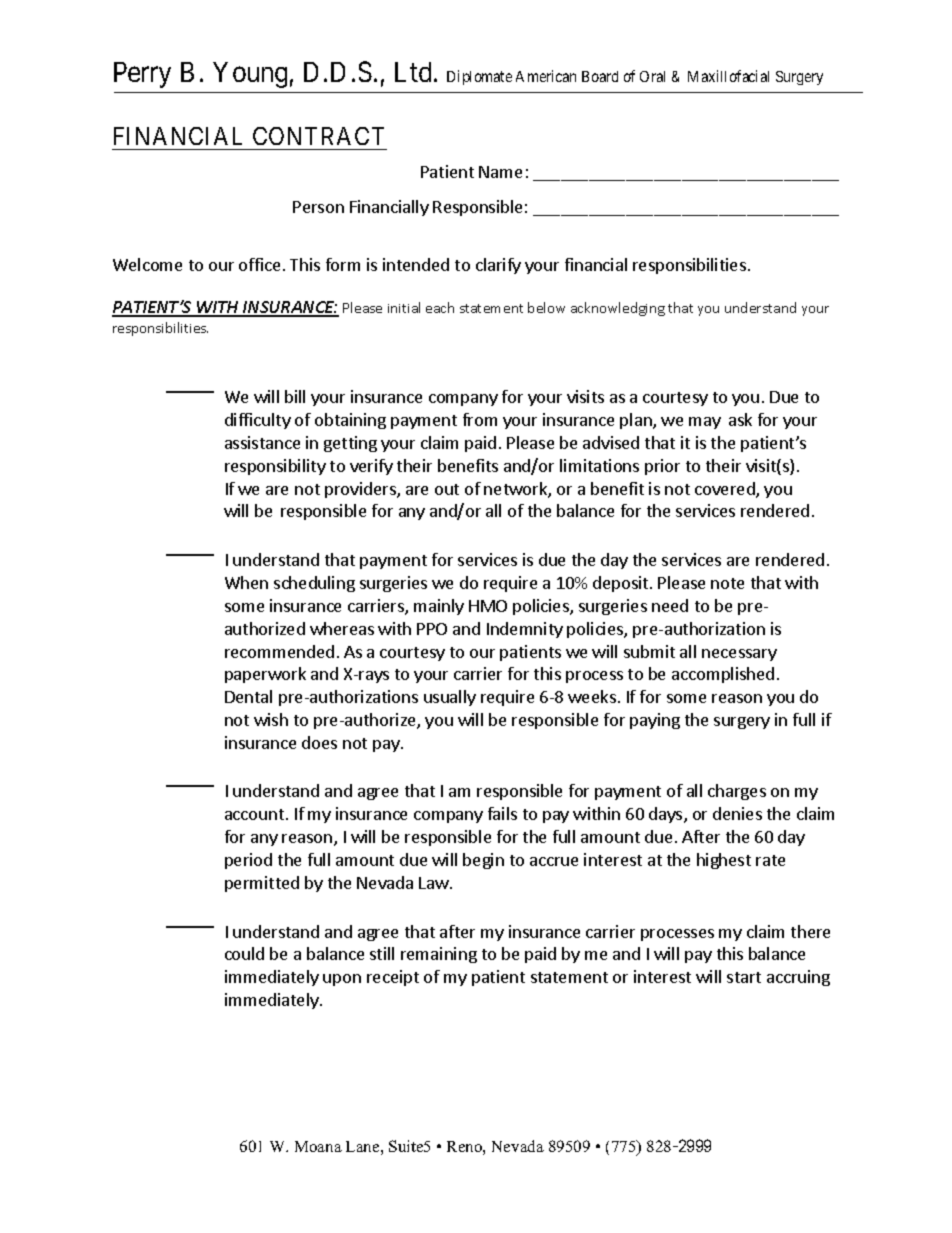 Image resolution: width=952 pixels, height=1233 pixels. What do you see at coordinates (248, 861) in the screenshot?
I see `period` at bounding box center [248, 861].
